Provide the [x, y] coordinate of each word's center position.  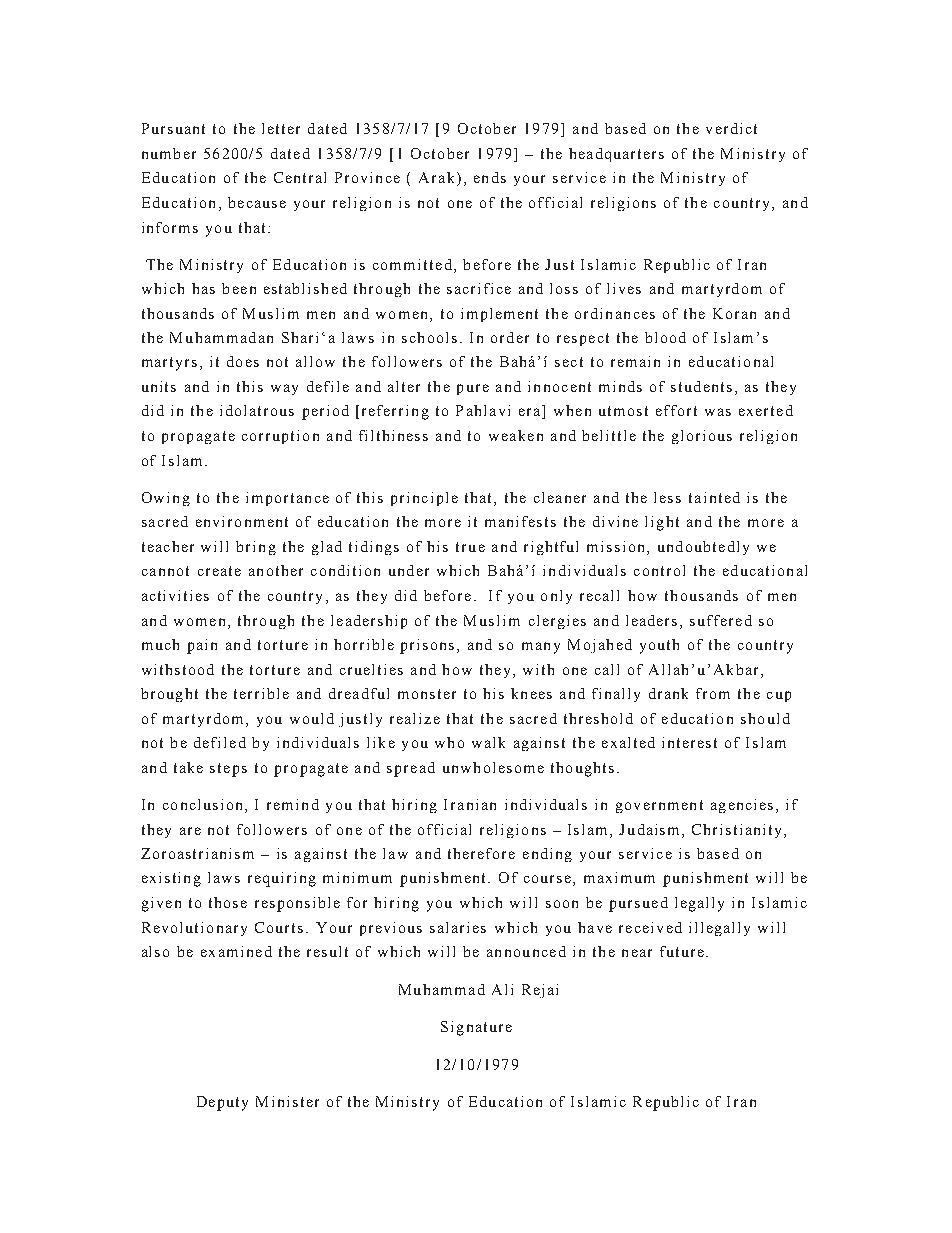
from [713, 693]
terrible [261, 693]
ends [490, 177]
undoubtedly [703, 548]
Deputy [222, 1103]
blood [665, 337]
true [470, 547]
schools [429, 337]
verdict [731, 128]
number [169, 153]
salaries [458, 927]
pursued [638, 904]
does [243, 361]
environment [242, 521]
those [228, 902]
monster [427, 694]
